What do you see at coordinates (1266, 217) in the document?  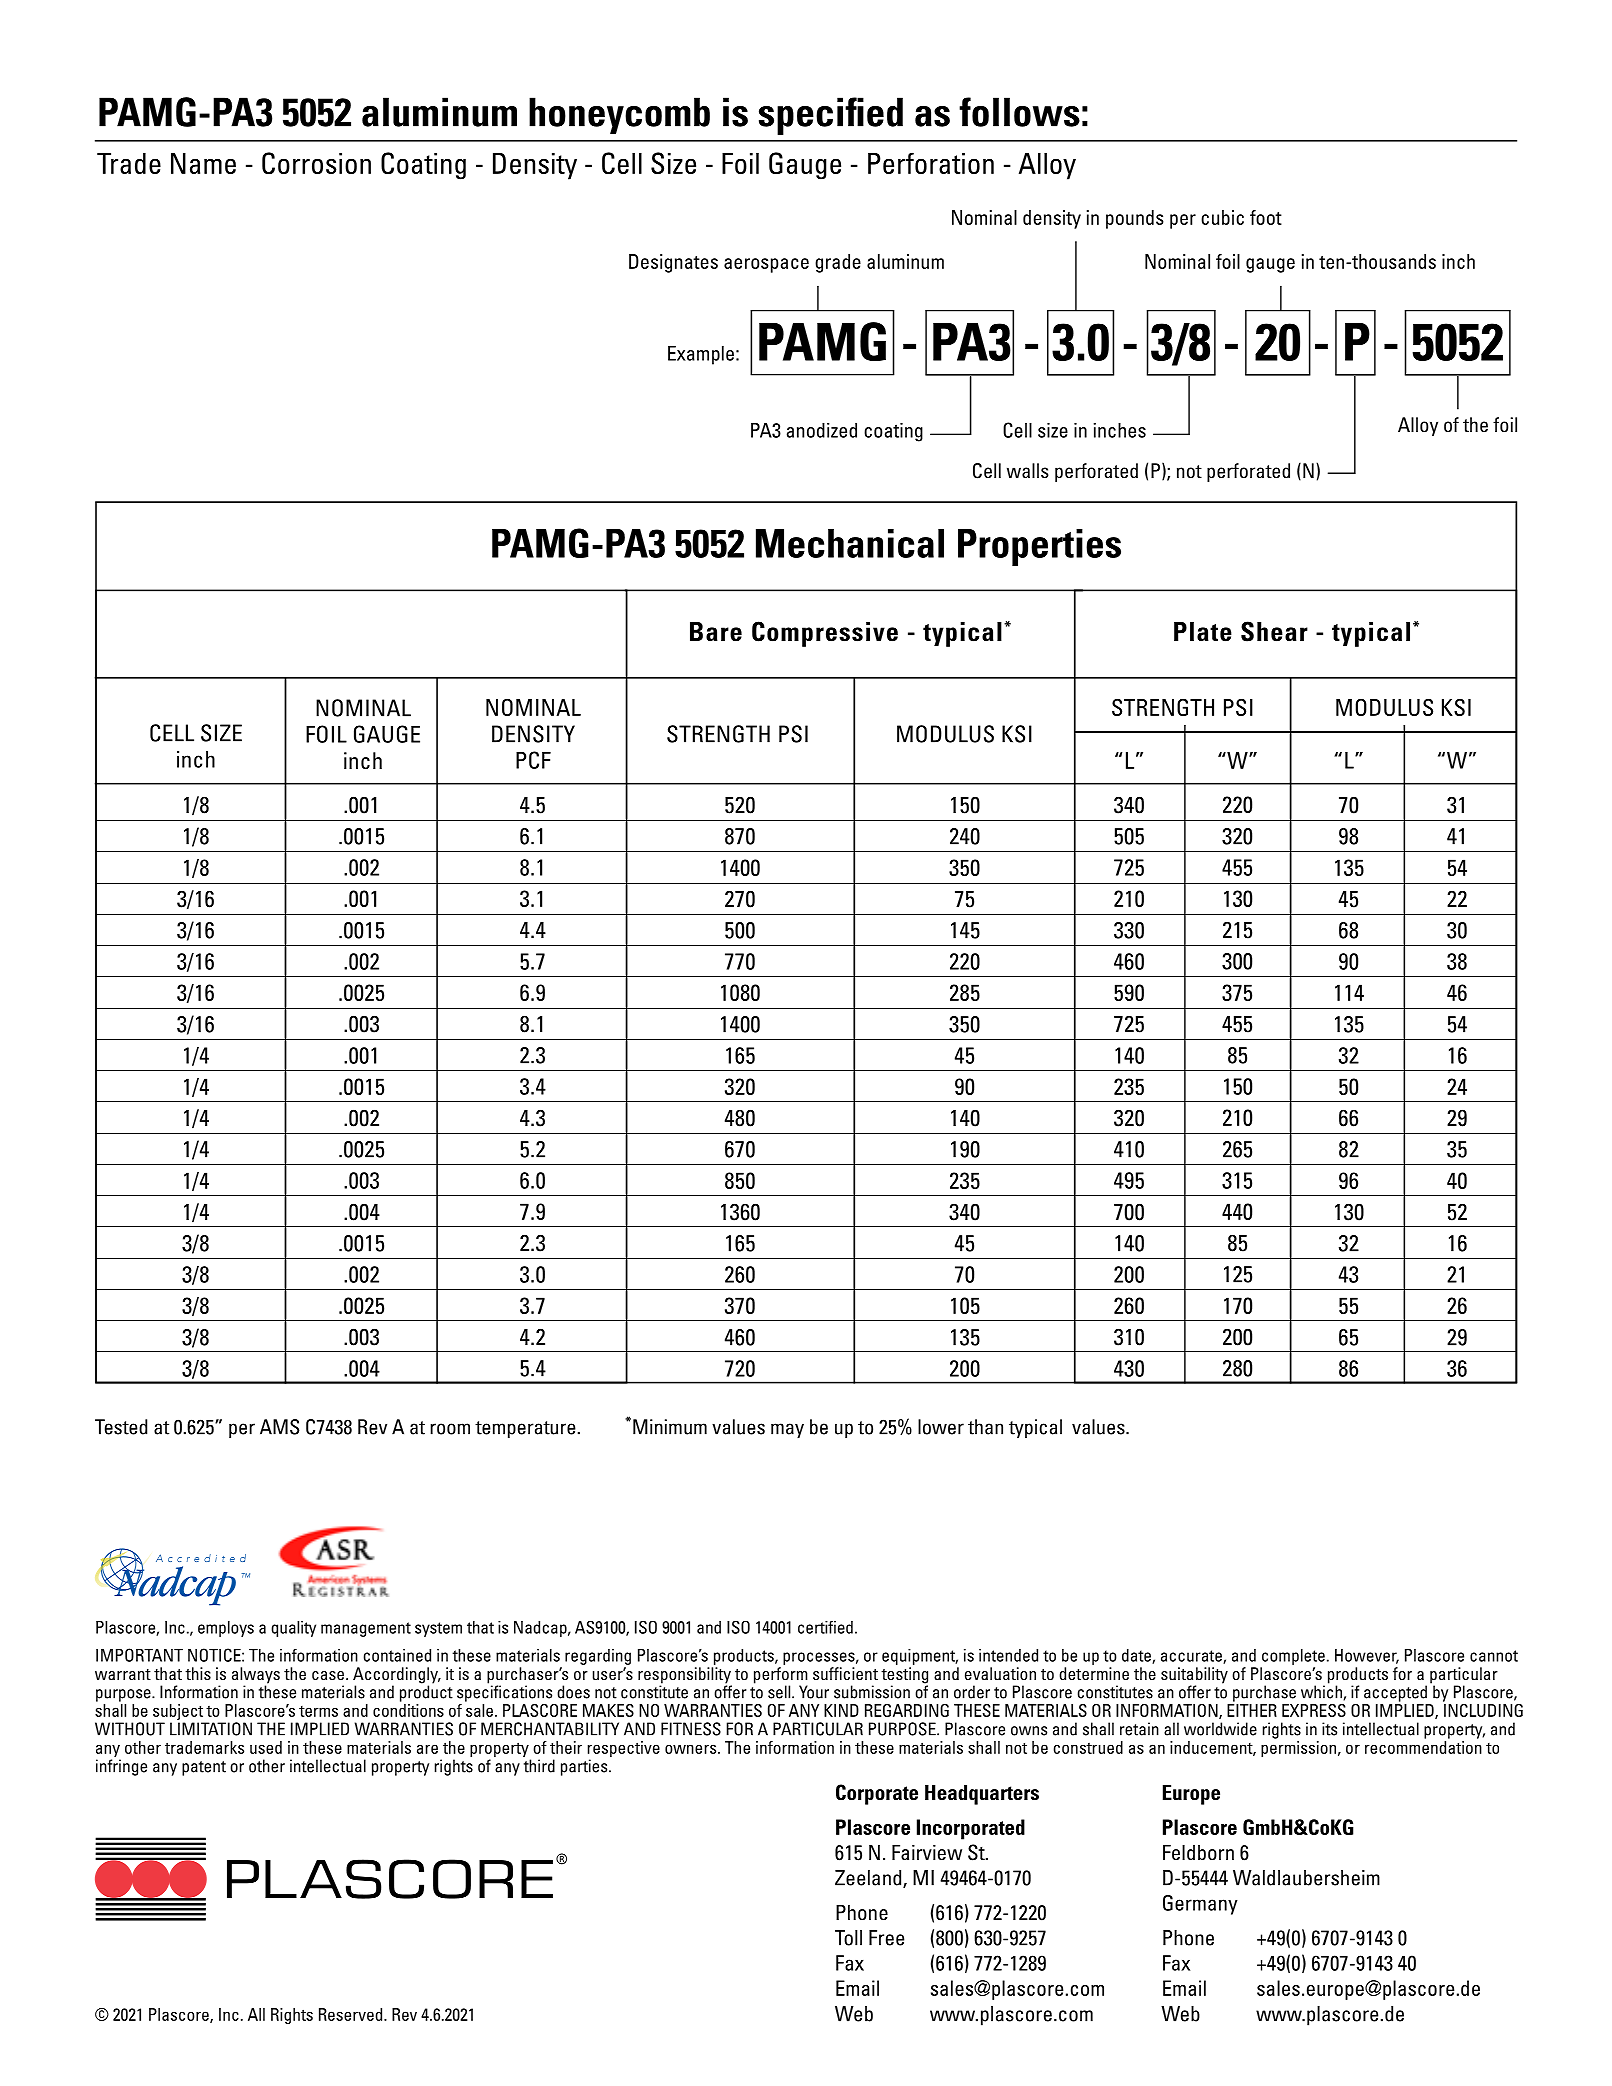 I see `foot` at bounding box center [1266, 217].
